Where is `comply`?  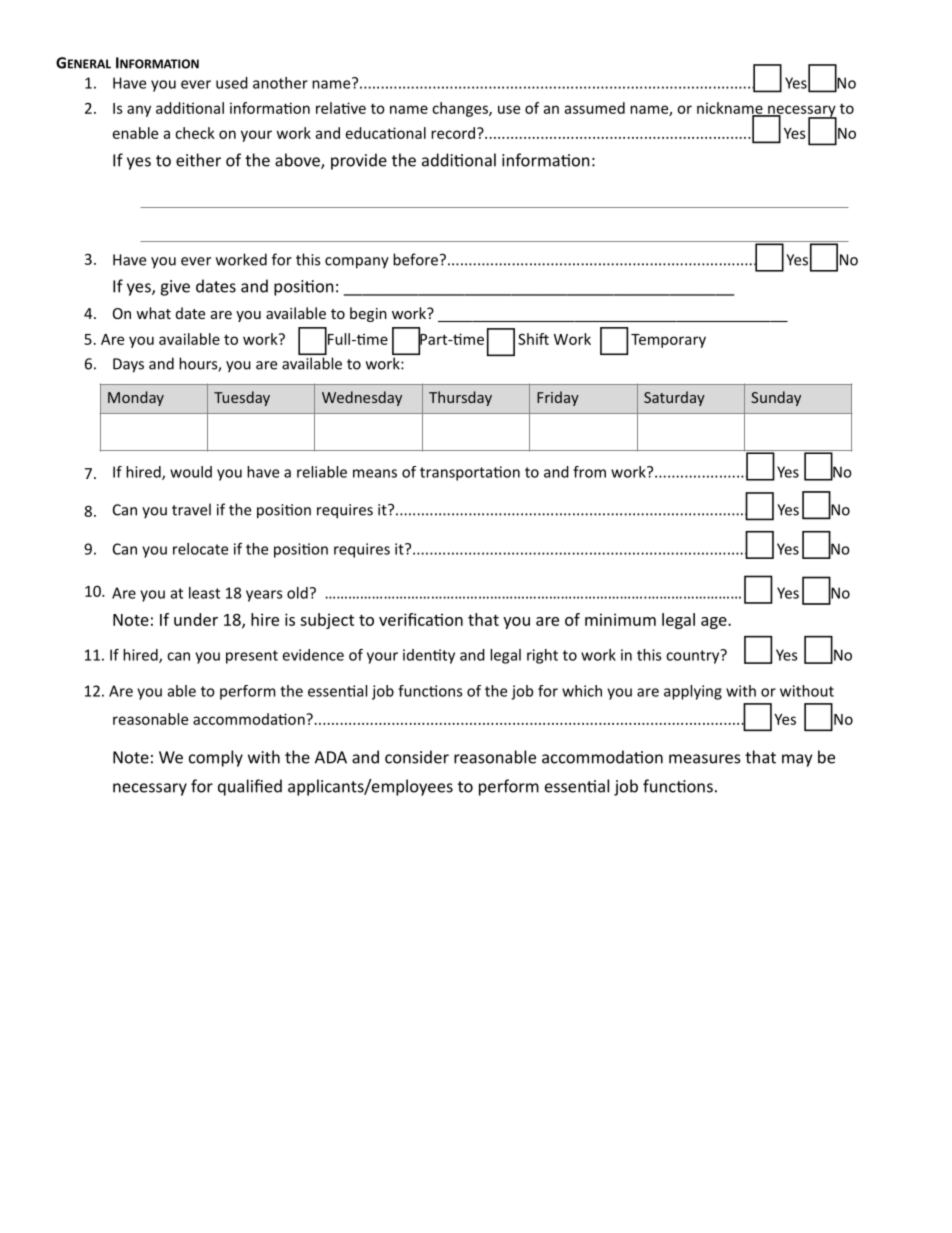
comply is located at coordinates (216, 758).
